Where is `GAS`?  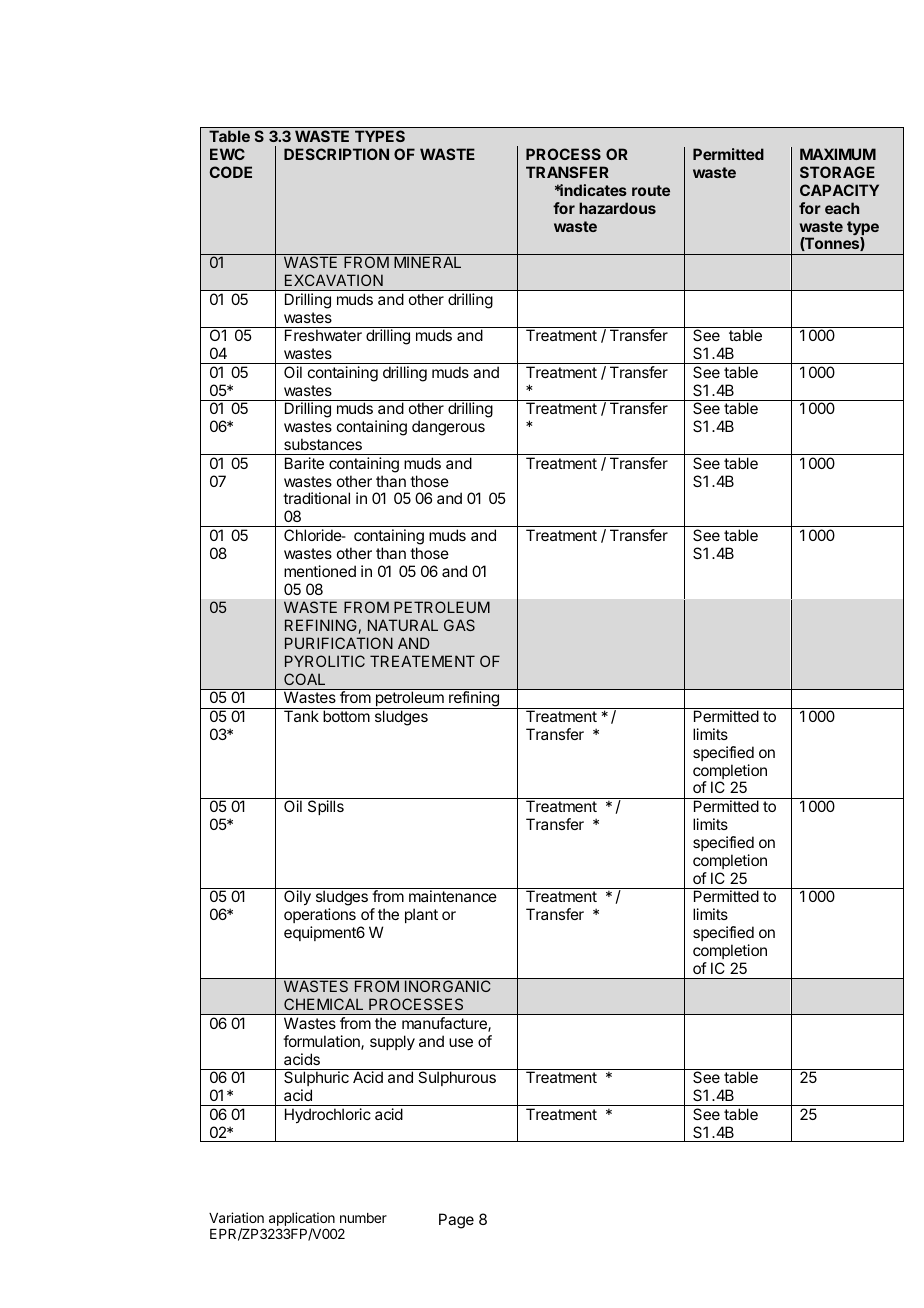
GAS is located at coordinates (459, 625).
